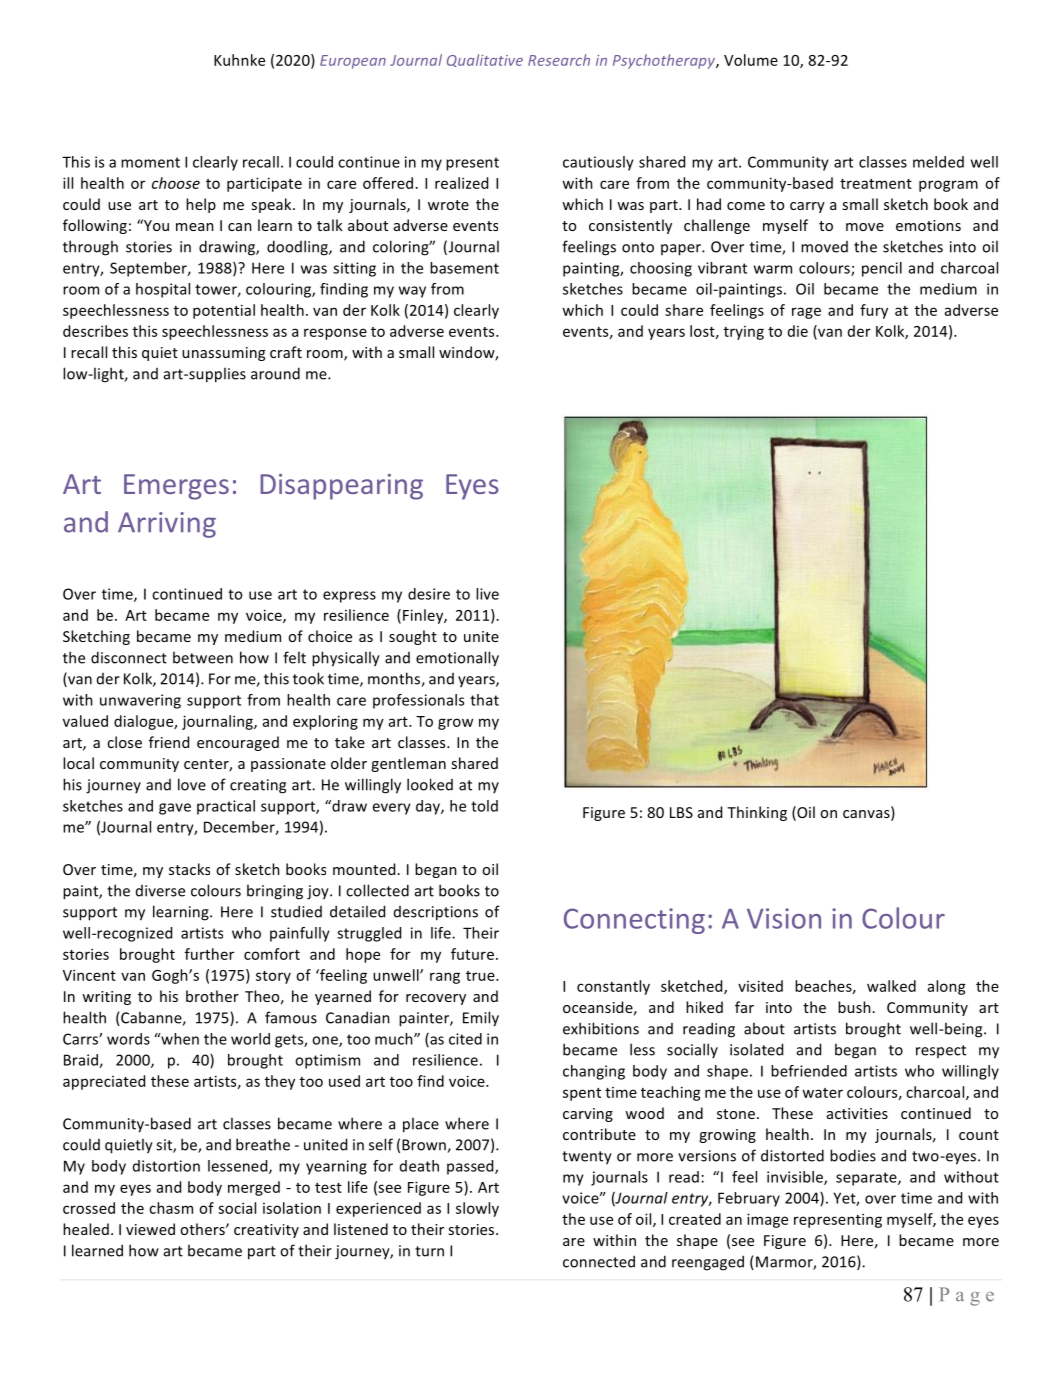 Image resolution: width=1062 pixels, height=1374 pixels. What do you see at coordinates (559, 60) in the screenshot?
I see `Research` at bounding box center [559, 60].
